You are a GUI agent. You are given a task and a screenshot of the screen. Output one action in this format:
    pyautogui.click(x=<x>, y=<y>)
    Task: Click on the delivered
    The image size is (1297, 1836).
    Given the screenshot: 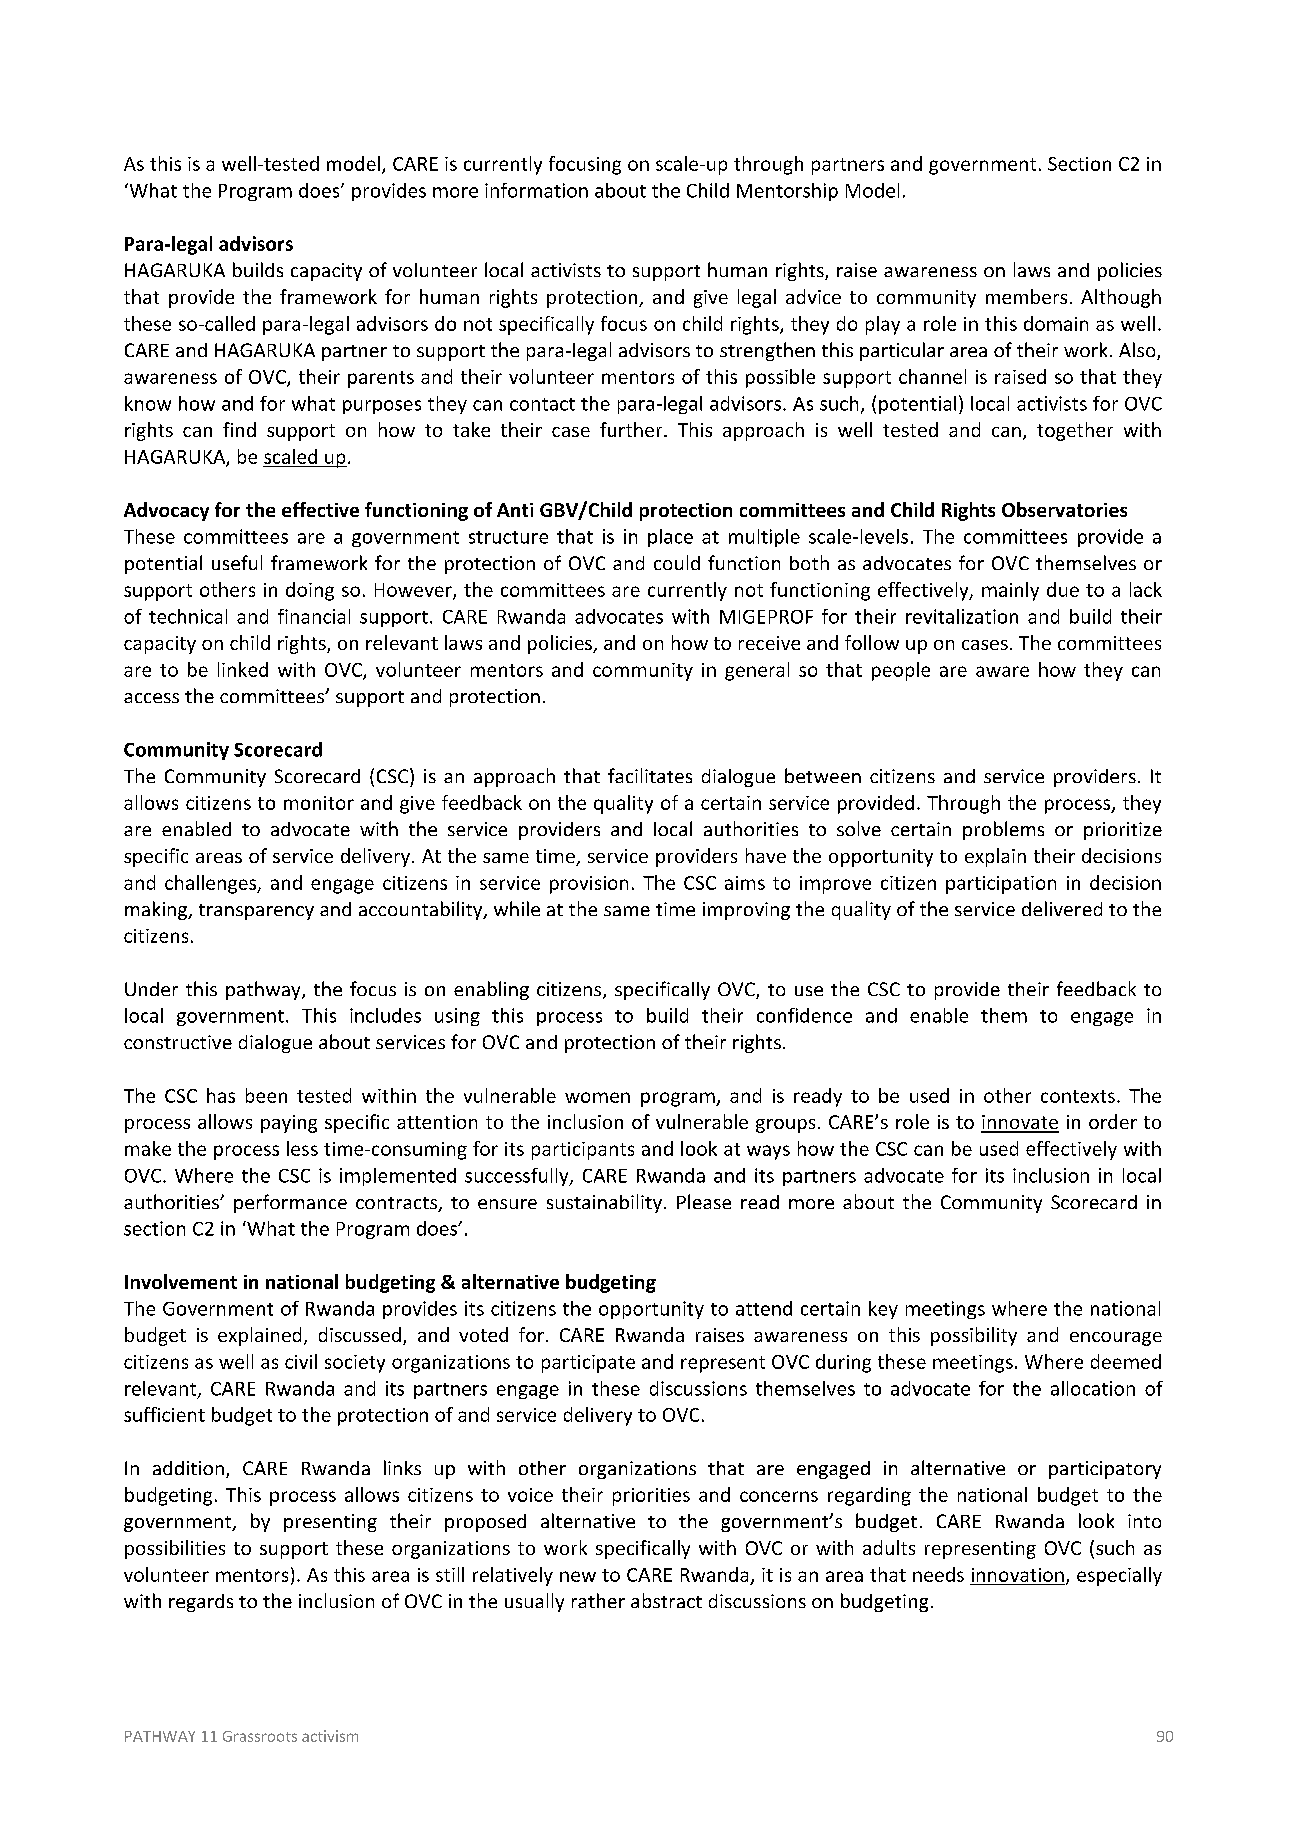 What is the action you would take?
    pyautogui.click(x=1062, y=908)
